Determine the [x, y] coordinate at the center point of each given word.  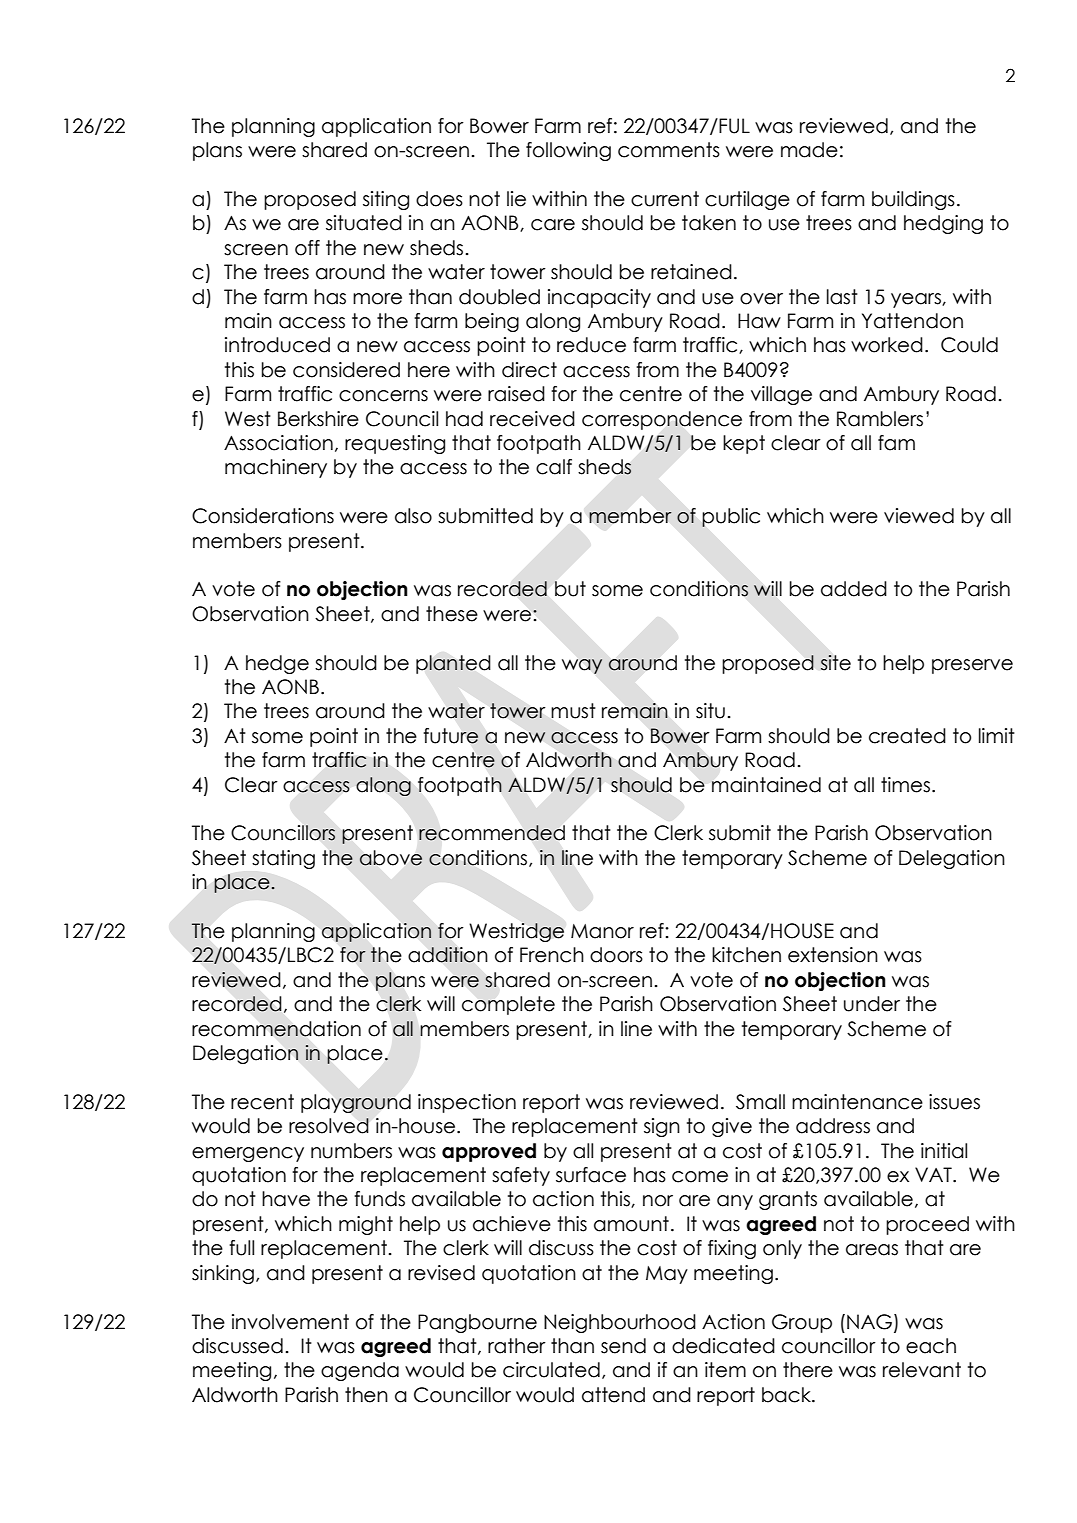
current [665, 199]
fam [896, 443]
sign [662, 1127]
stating [283, 859]
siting [386, 200]
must [573, 711]
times [905, 785]
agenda [360, 1371]
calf [554, 467]
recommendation [276, 1029]
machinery [276, 468]
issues [954, 1102]
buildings [913, 200]
